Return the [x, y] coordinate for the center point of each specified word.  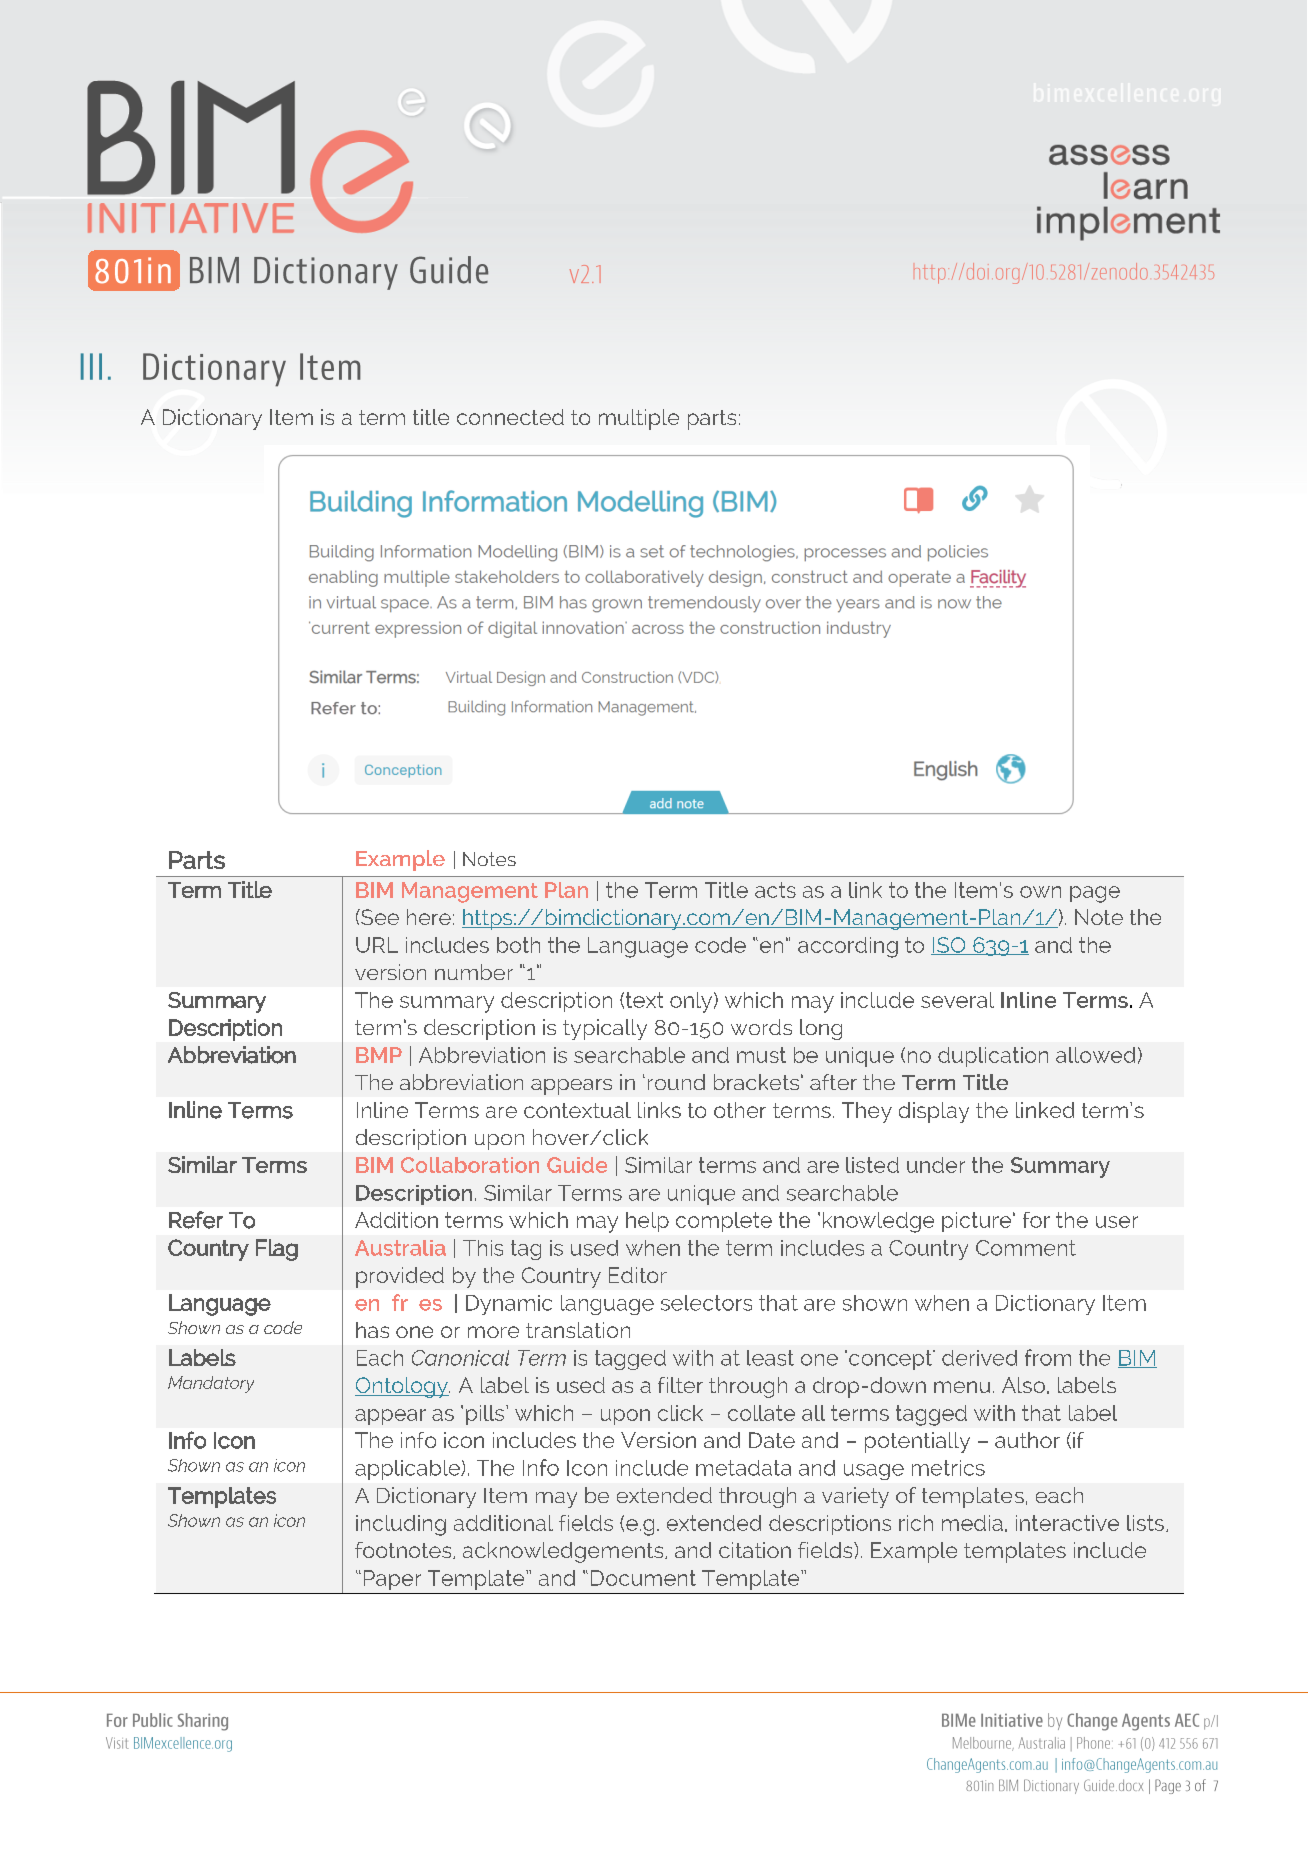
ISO [949, 946]
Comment [1026, 1248]
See [379, 917]
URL [377, 945]
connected [510, 417]
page [1095, 894]
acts [775, 890]
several [957, 1000]
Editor [638, 1275]
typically [605, 1029]
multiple [639, 419]
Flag [277, 1250]
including [401, 1525]
